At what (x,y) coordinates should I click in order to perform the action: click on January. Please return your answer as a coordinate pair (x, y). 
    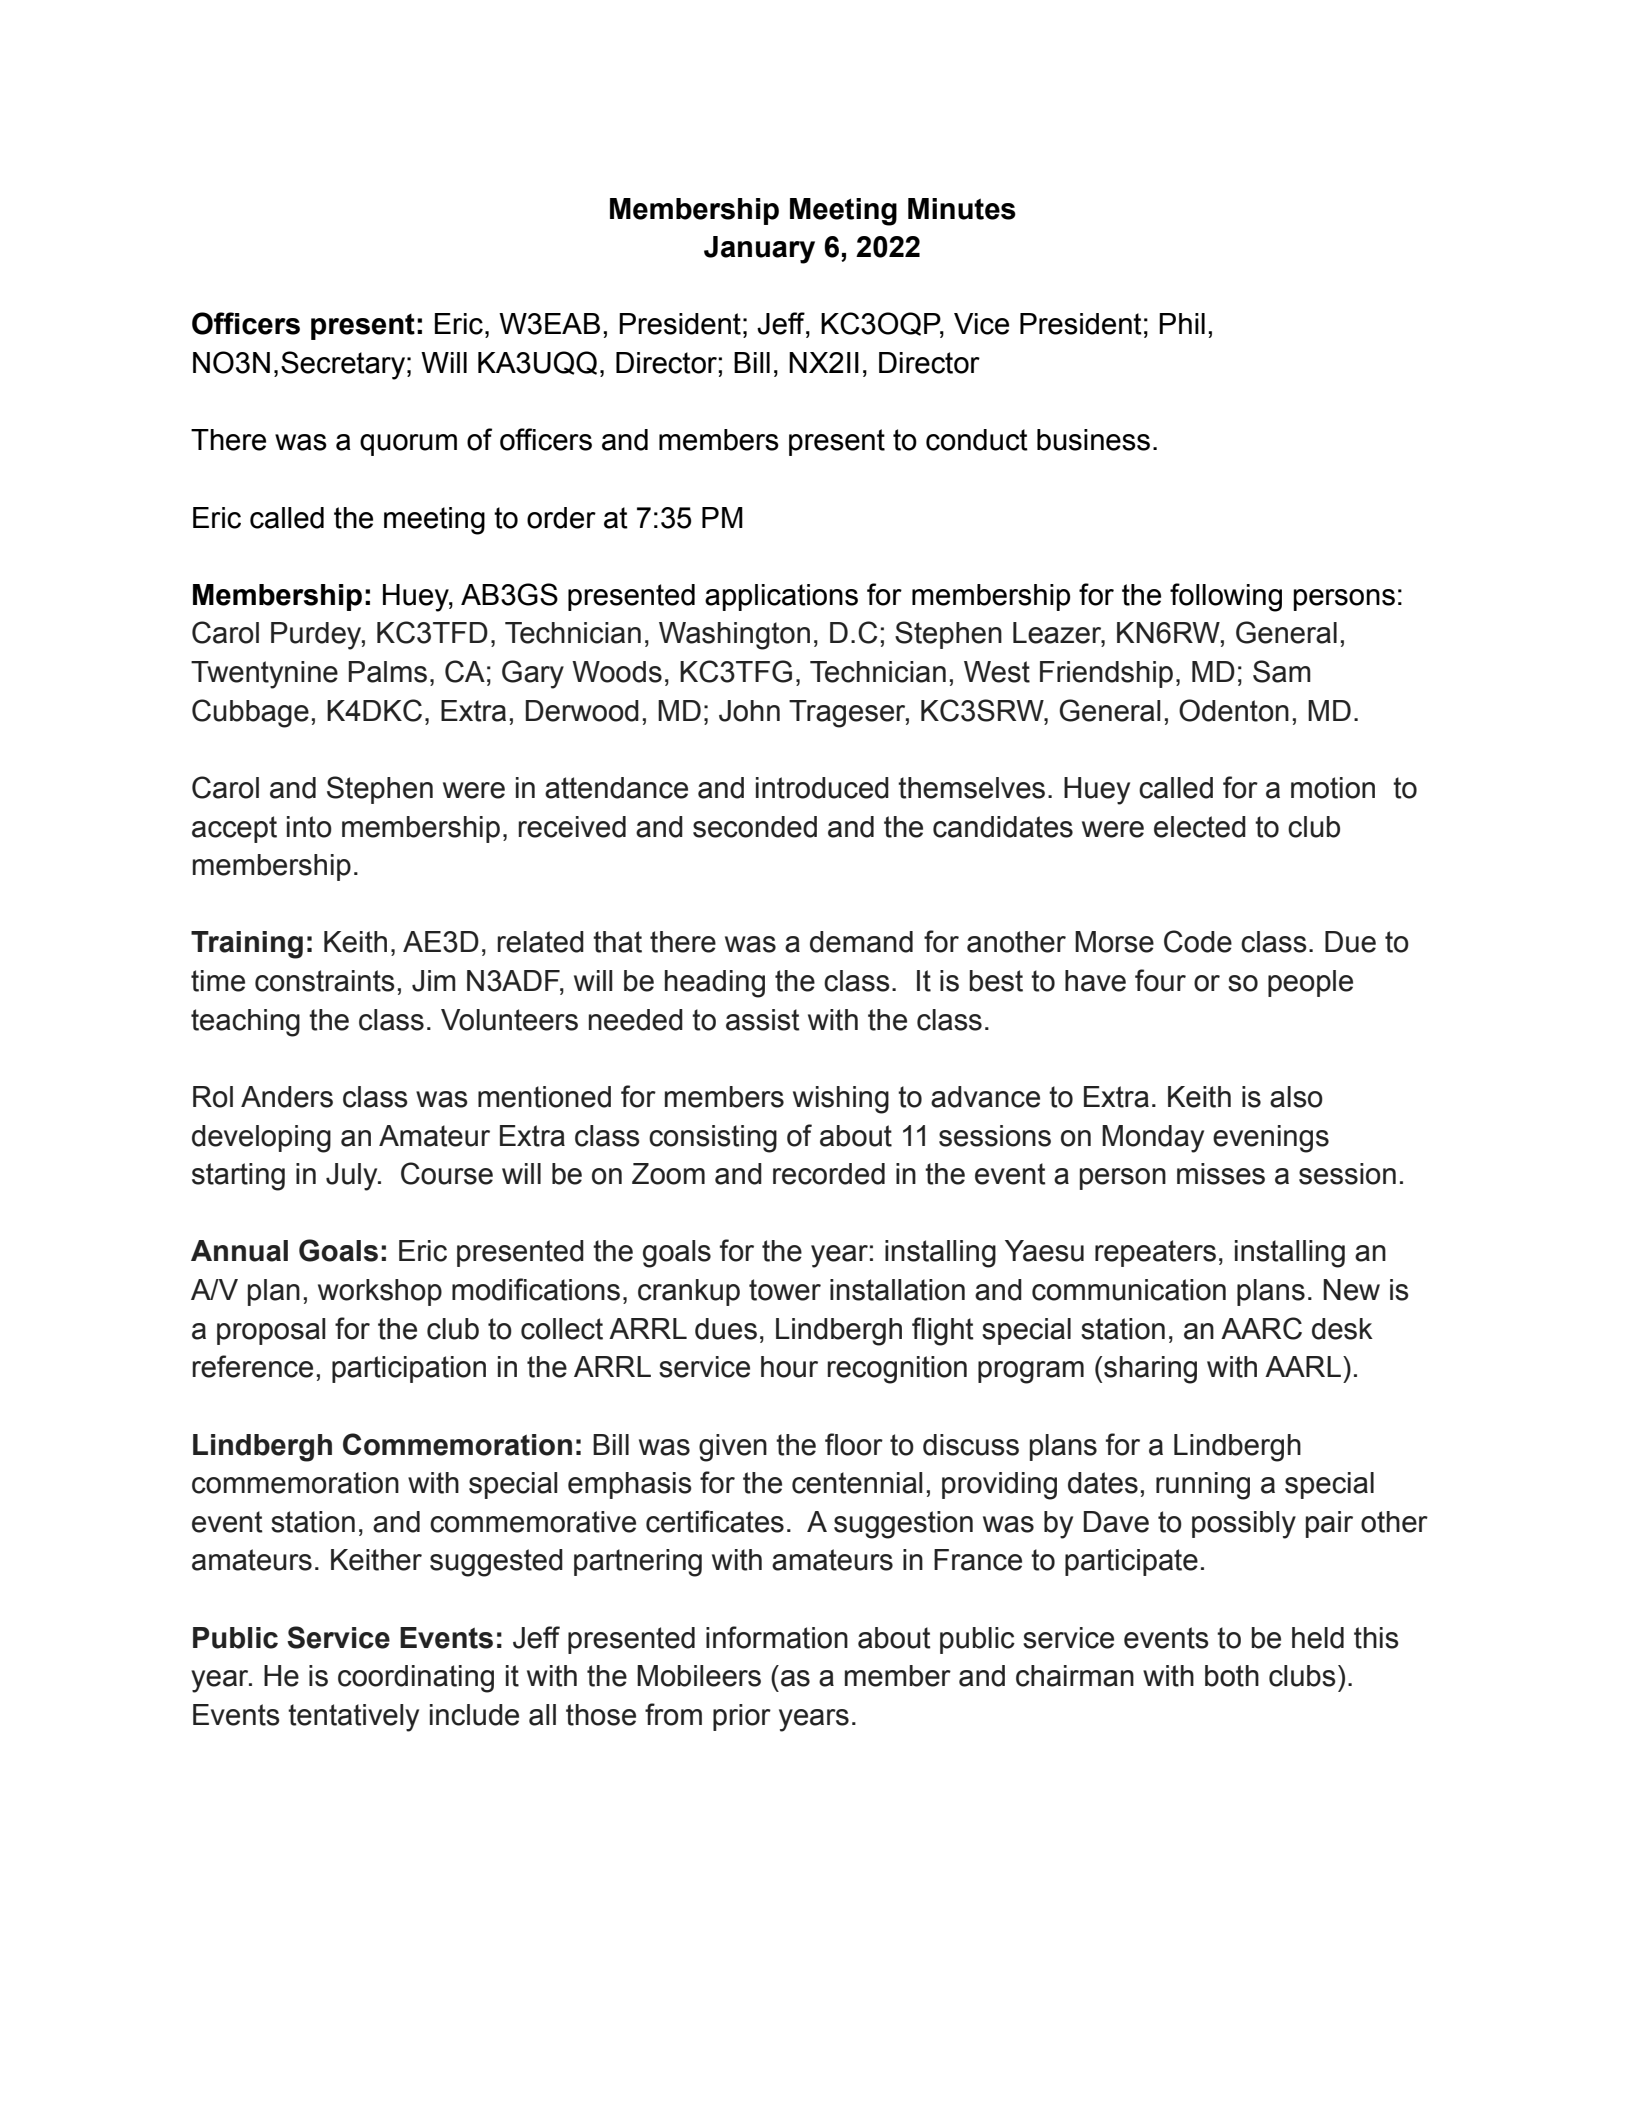
    Looking at the image, I should click on (759, 250).
